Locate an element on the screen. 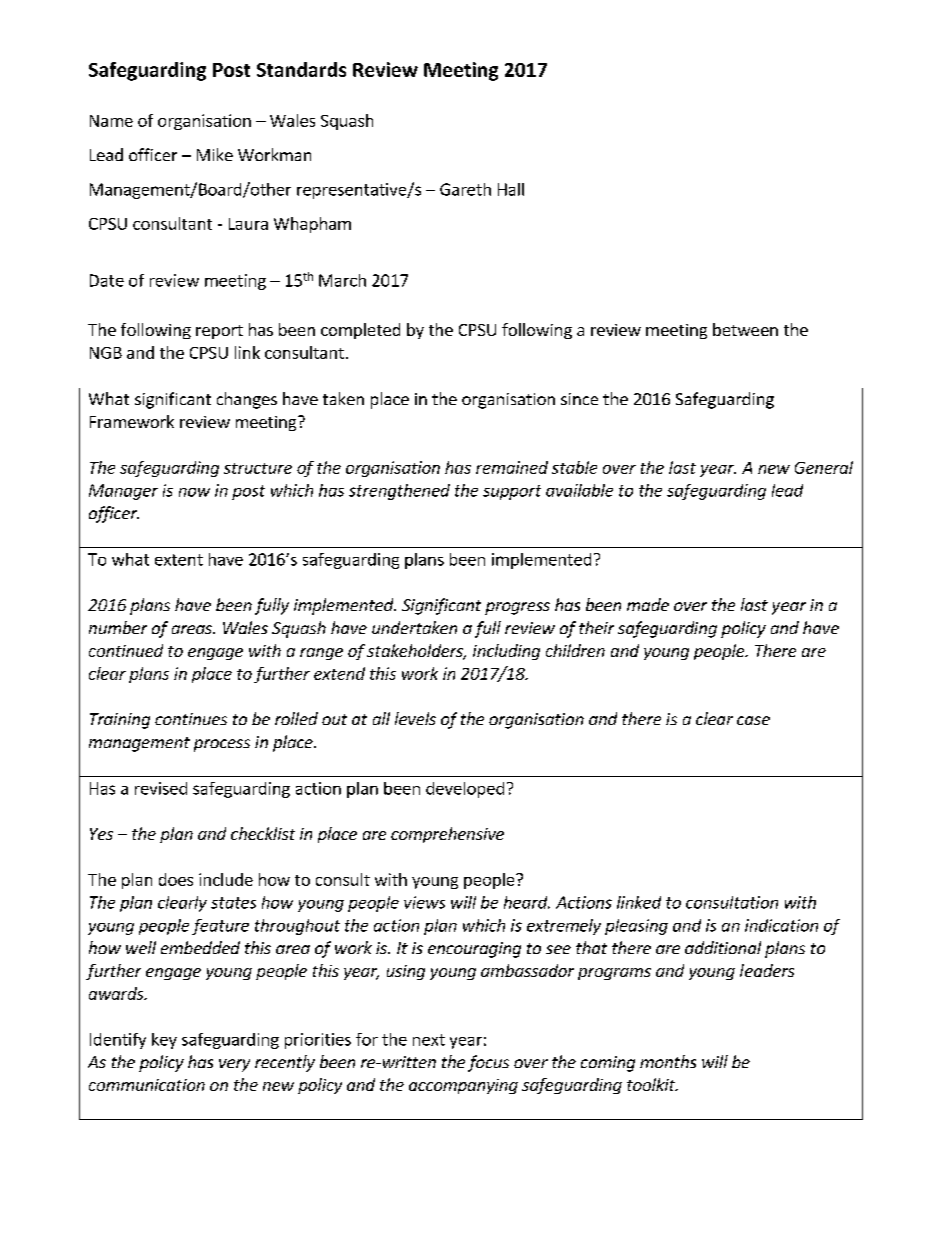 The width and height of the screenshot is (952, 1233). focus is located at coordinates (488, 1063).
